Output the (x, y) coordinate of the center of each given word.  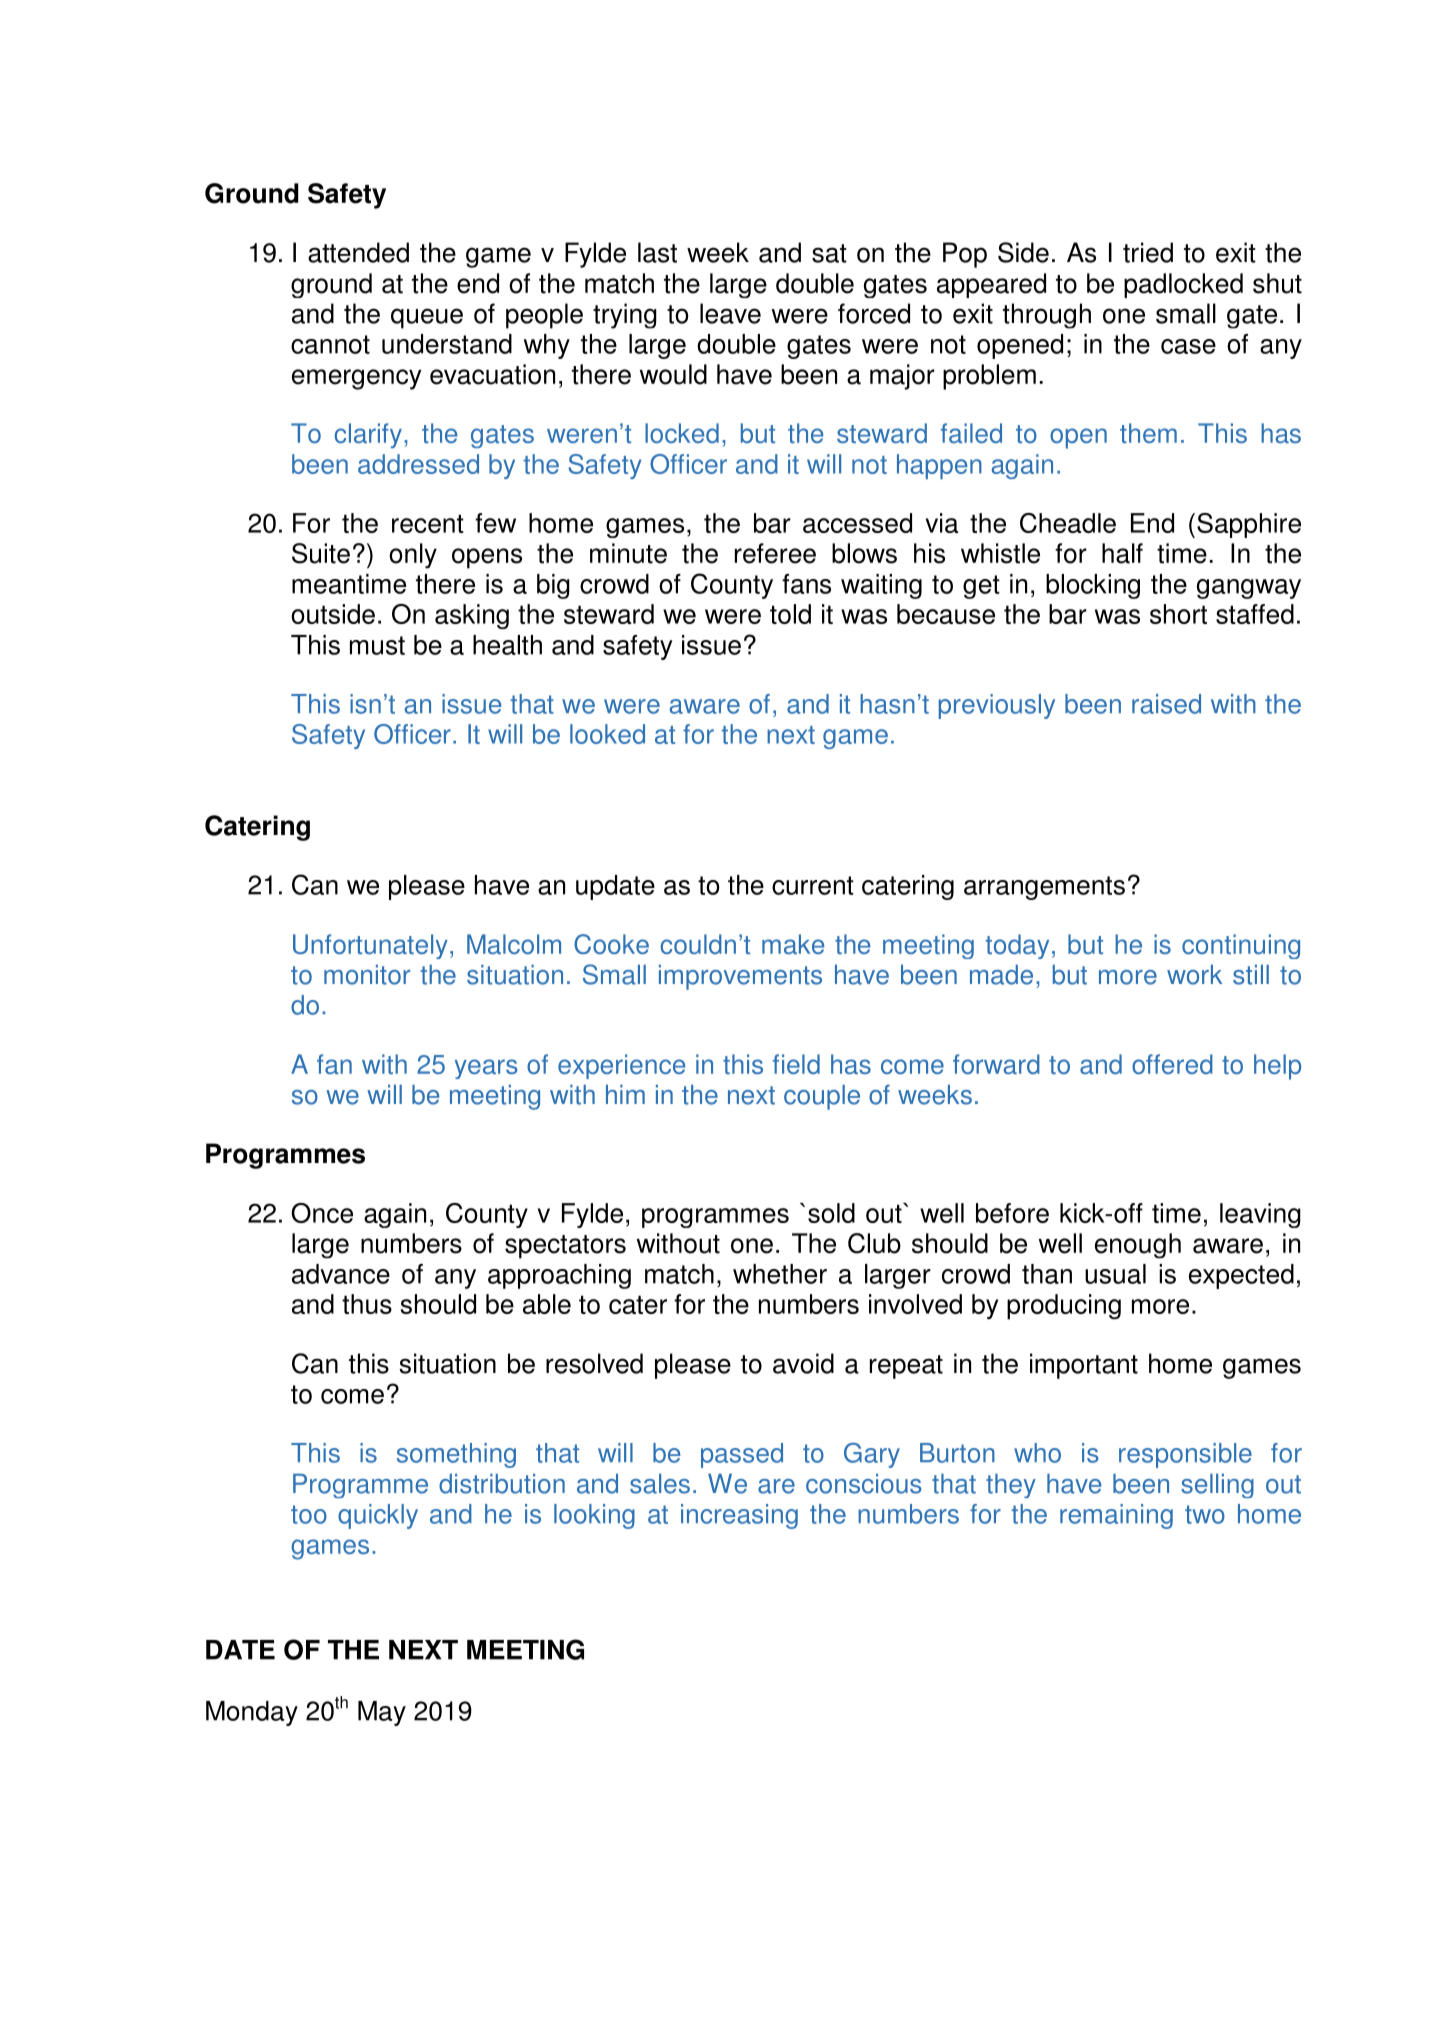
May (382, 1713)
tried (1148, 252)
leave (730, 313)
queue (427, 318)
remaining (1116, 1516)
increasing (739, 1516)
